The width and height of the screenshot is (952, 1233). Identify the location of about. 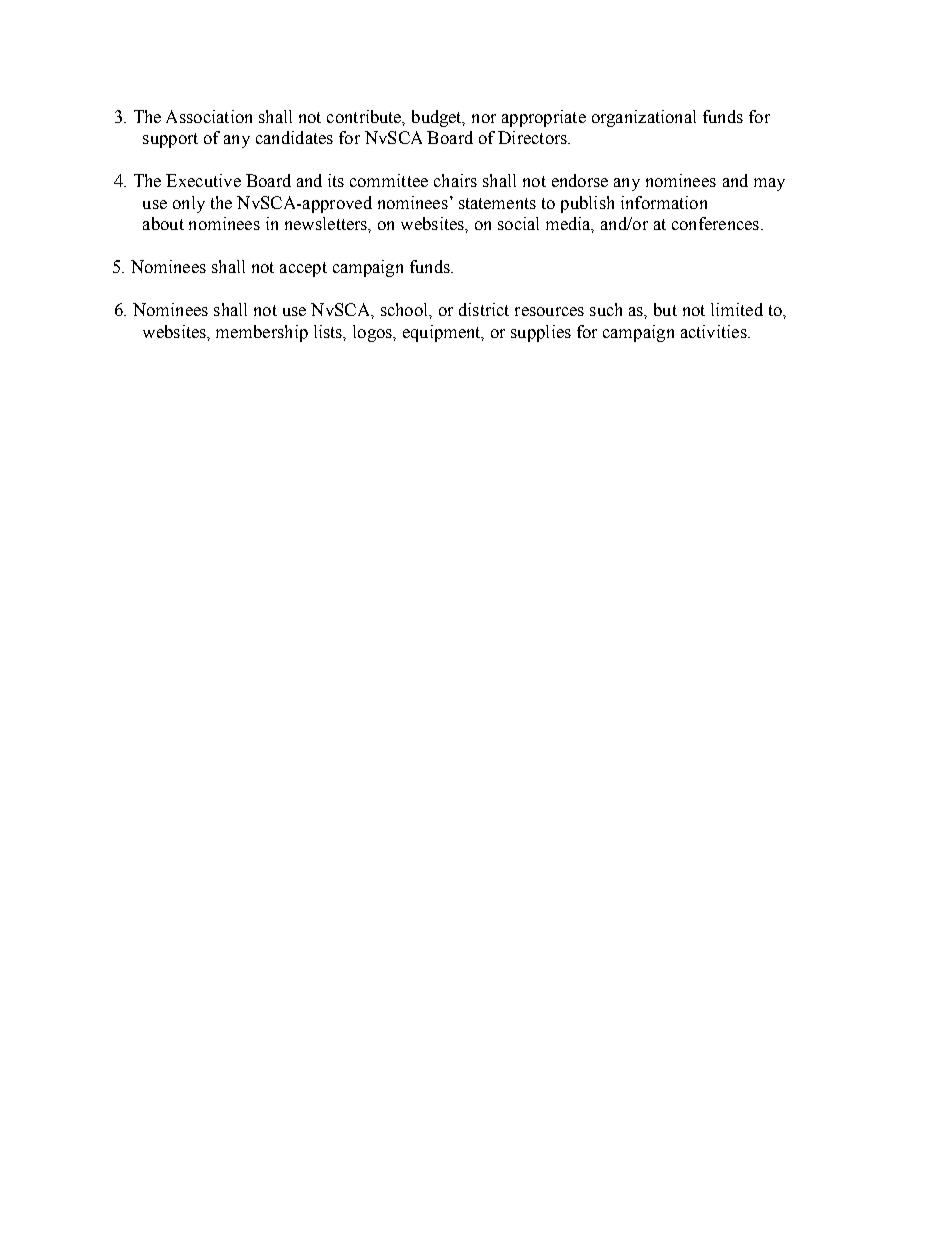
(163, 223).
